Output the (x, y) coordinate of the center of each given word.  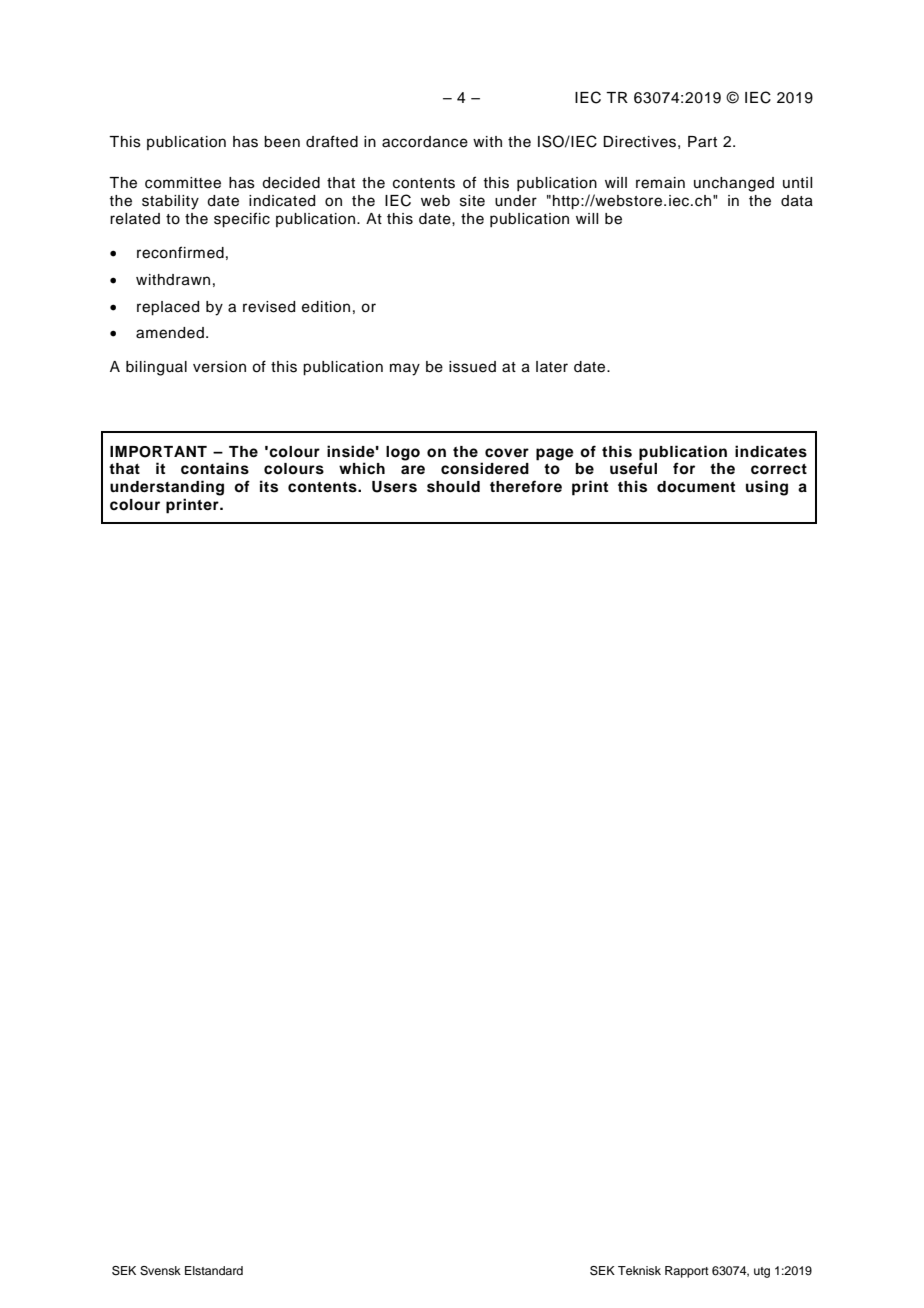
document (696, 487)
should (453, 487)
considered (485, 468)
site (472, 201)
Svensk (160, 1271)
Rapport (687, 1272)
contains (215, 468)
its (269, 486)
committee (183, 183)
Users (394, 487)
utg (762, 1272)
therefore (526, 486)
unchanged (734, 184)
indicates (771, 451)
